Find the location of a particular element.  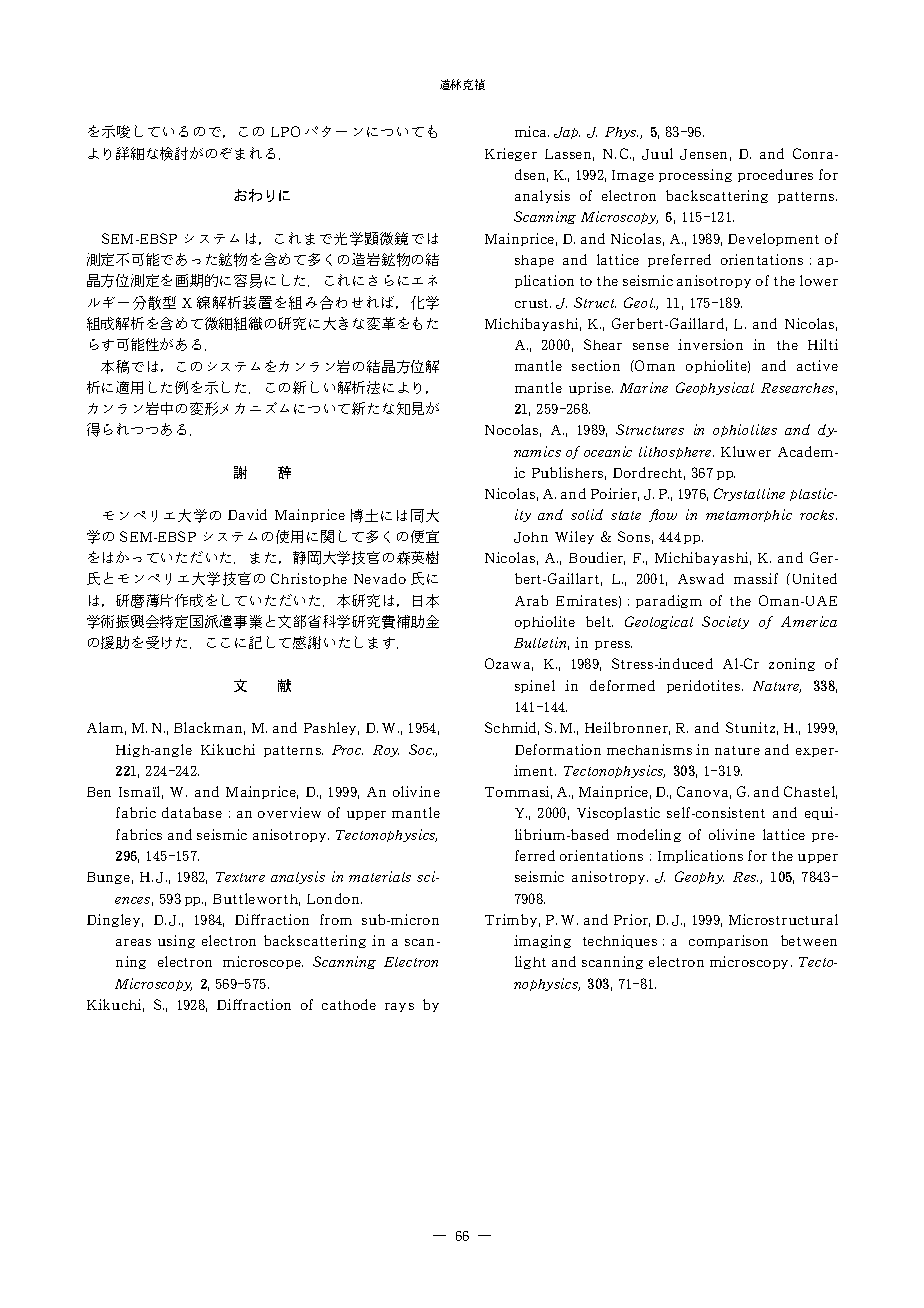

using is located at coordinates (176, 941).
